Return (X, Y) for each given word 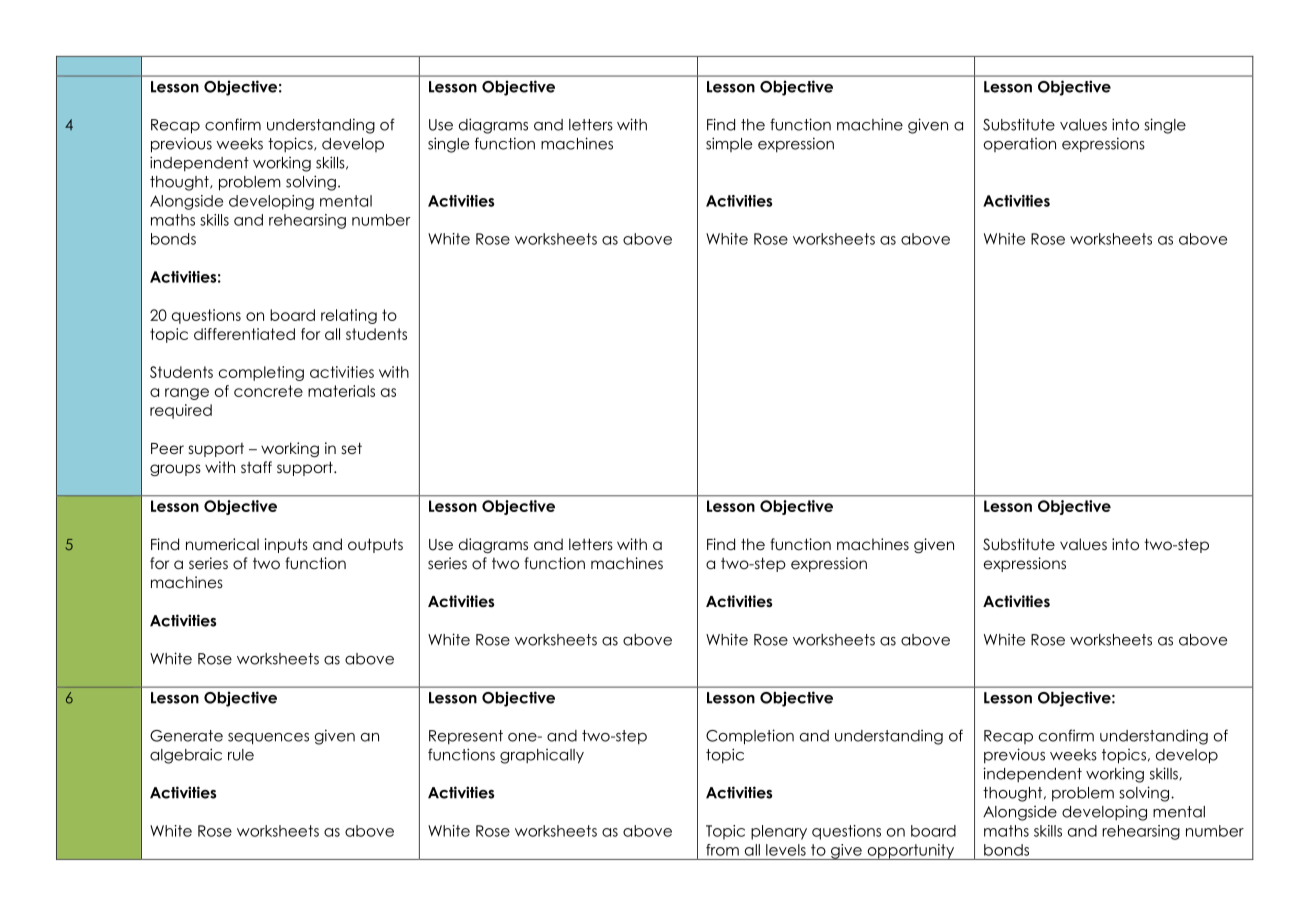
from (722, 850)
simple (729, 144)
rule (241, 755)
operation (1020, 145)
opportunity (910, 852)
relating (349, 316)
